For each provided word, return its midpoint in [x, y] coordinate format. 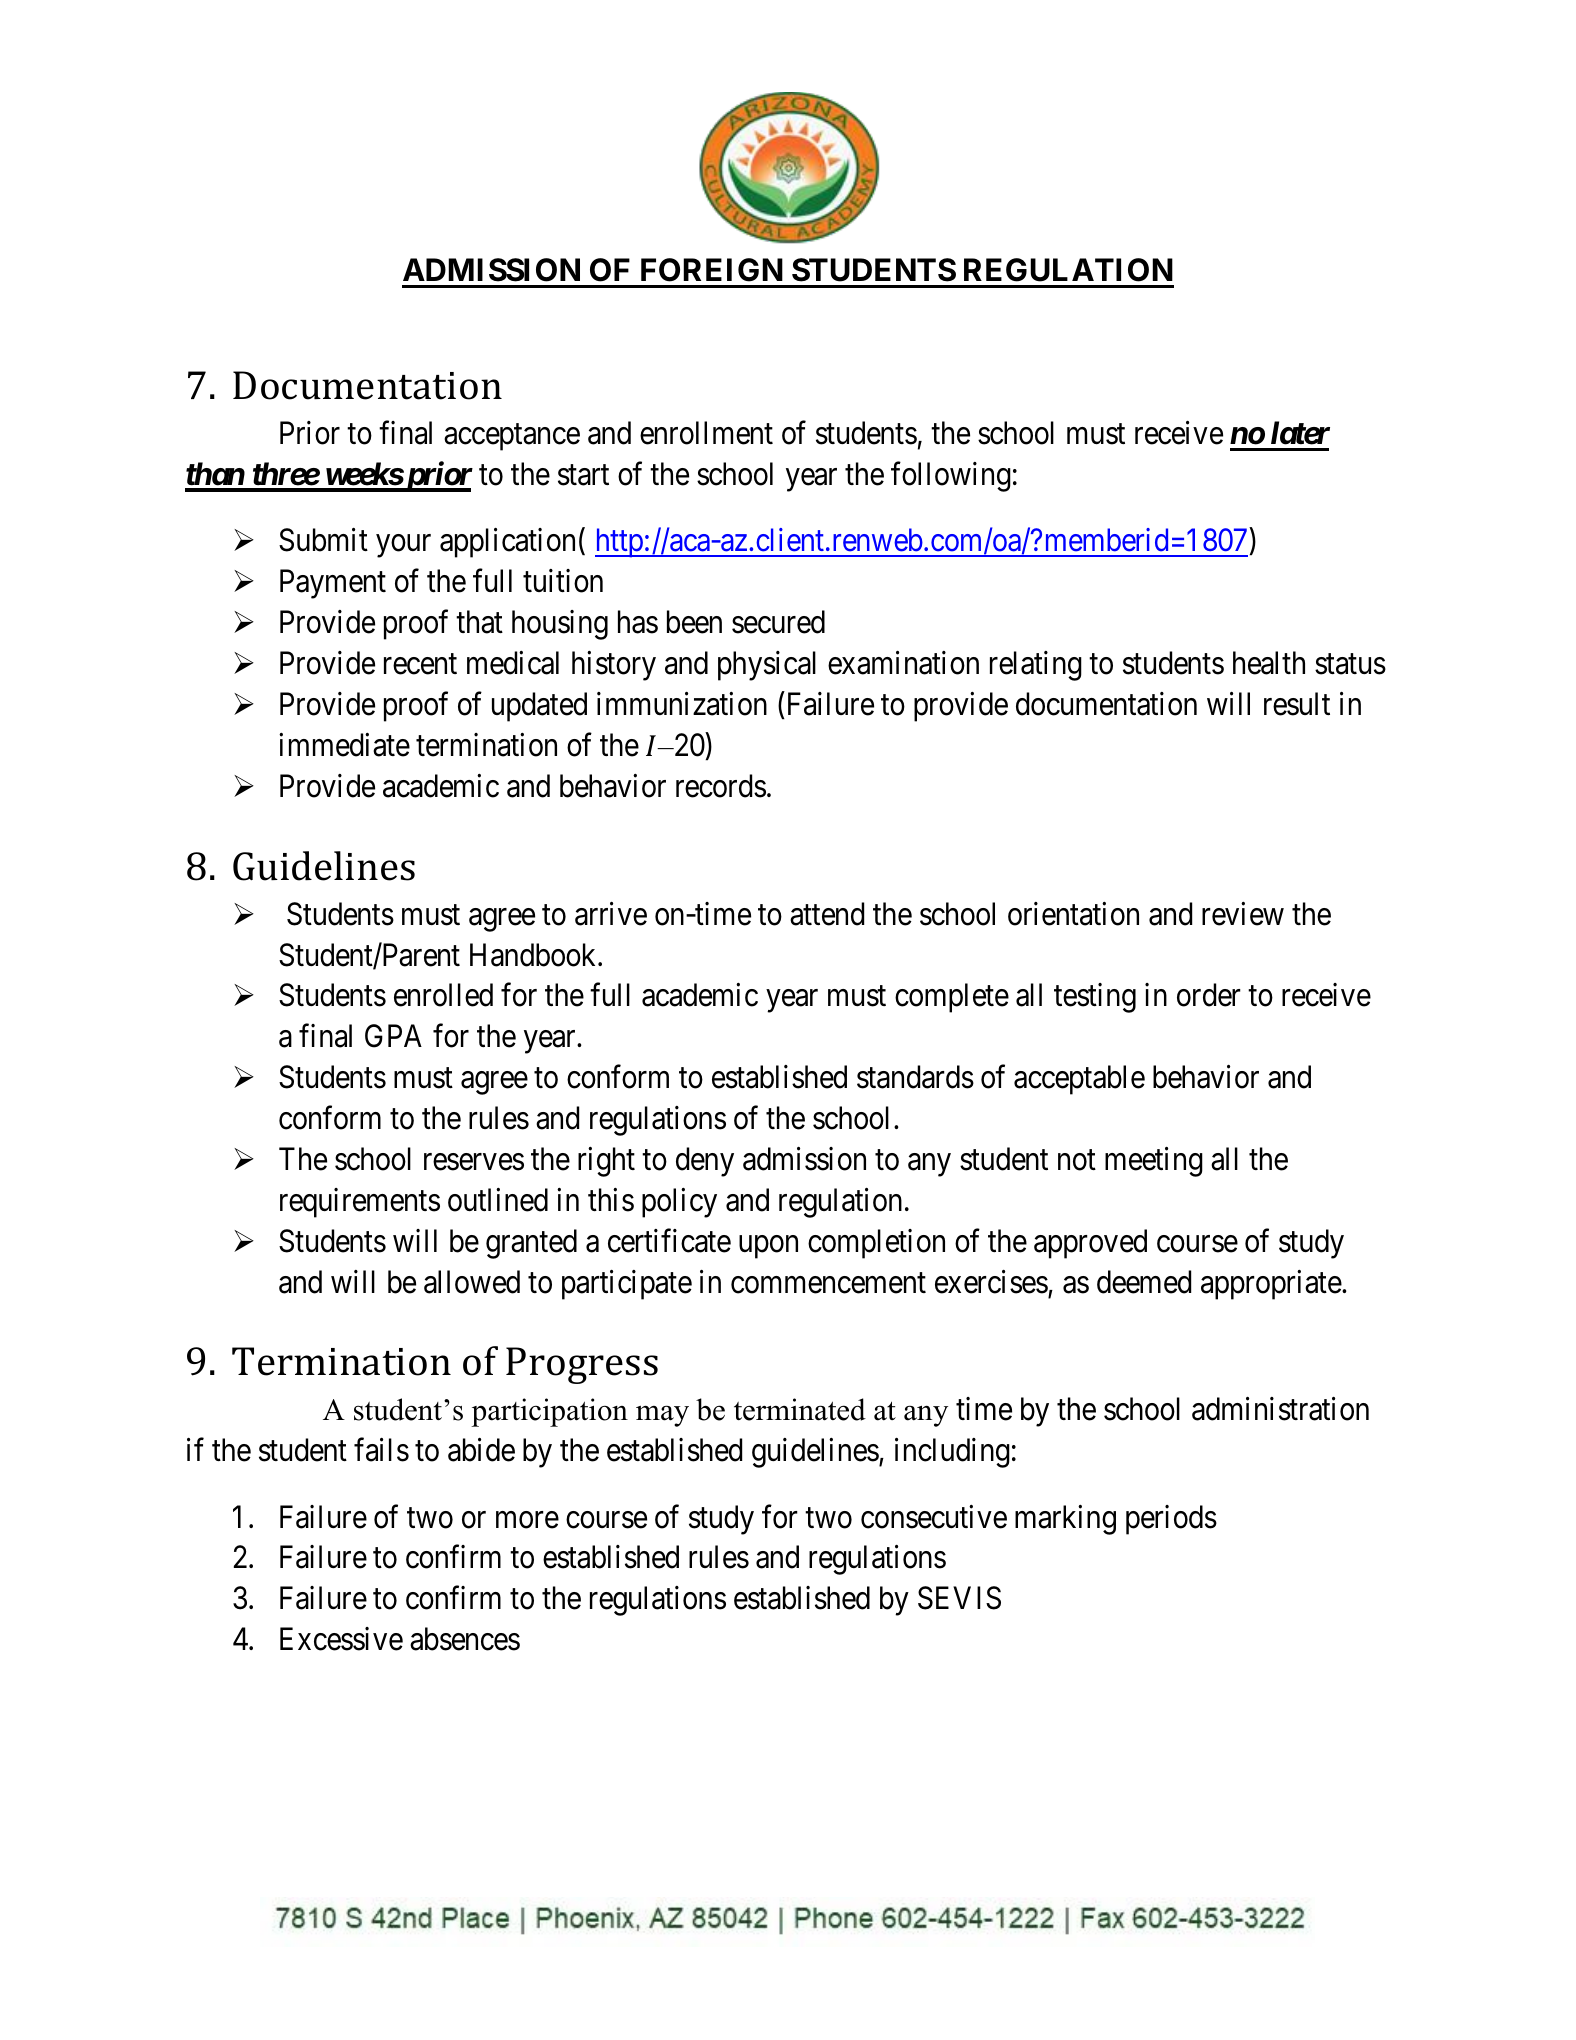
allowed [472, 1282]
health [1269, 663]
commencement [828, 1283]
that [479, 622]
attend [827, 914]
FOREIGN [712, 270]
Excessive [341, 1639]
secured [778, 622]
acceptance [512, 437]
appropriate [1271, 1285]
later [1300, 433]
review [1243, 914]
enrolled [443, 995]
